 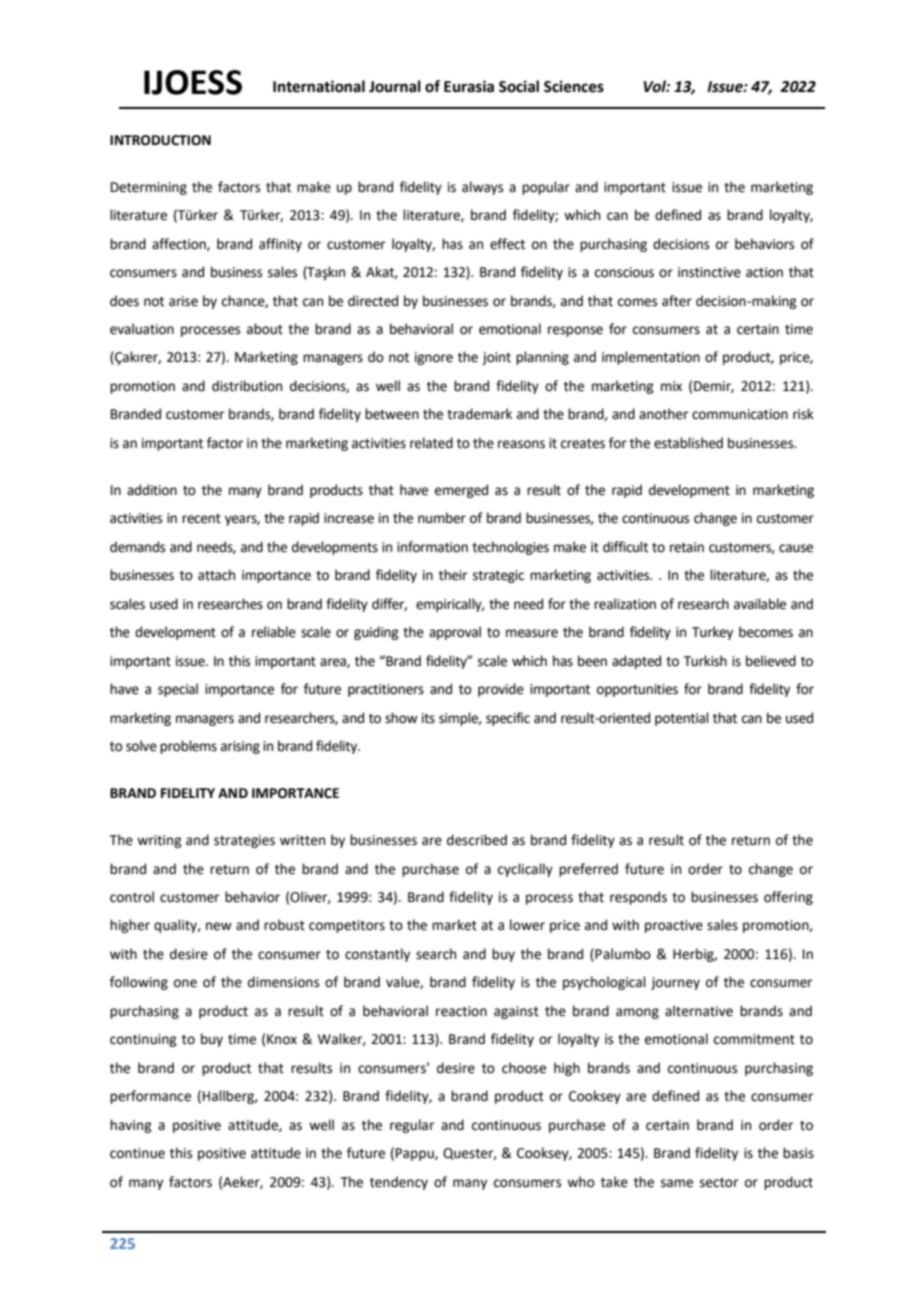 I want to click on problems, so click(x=188, y=747).
